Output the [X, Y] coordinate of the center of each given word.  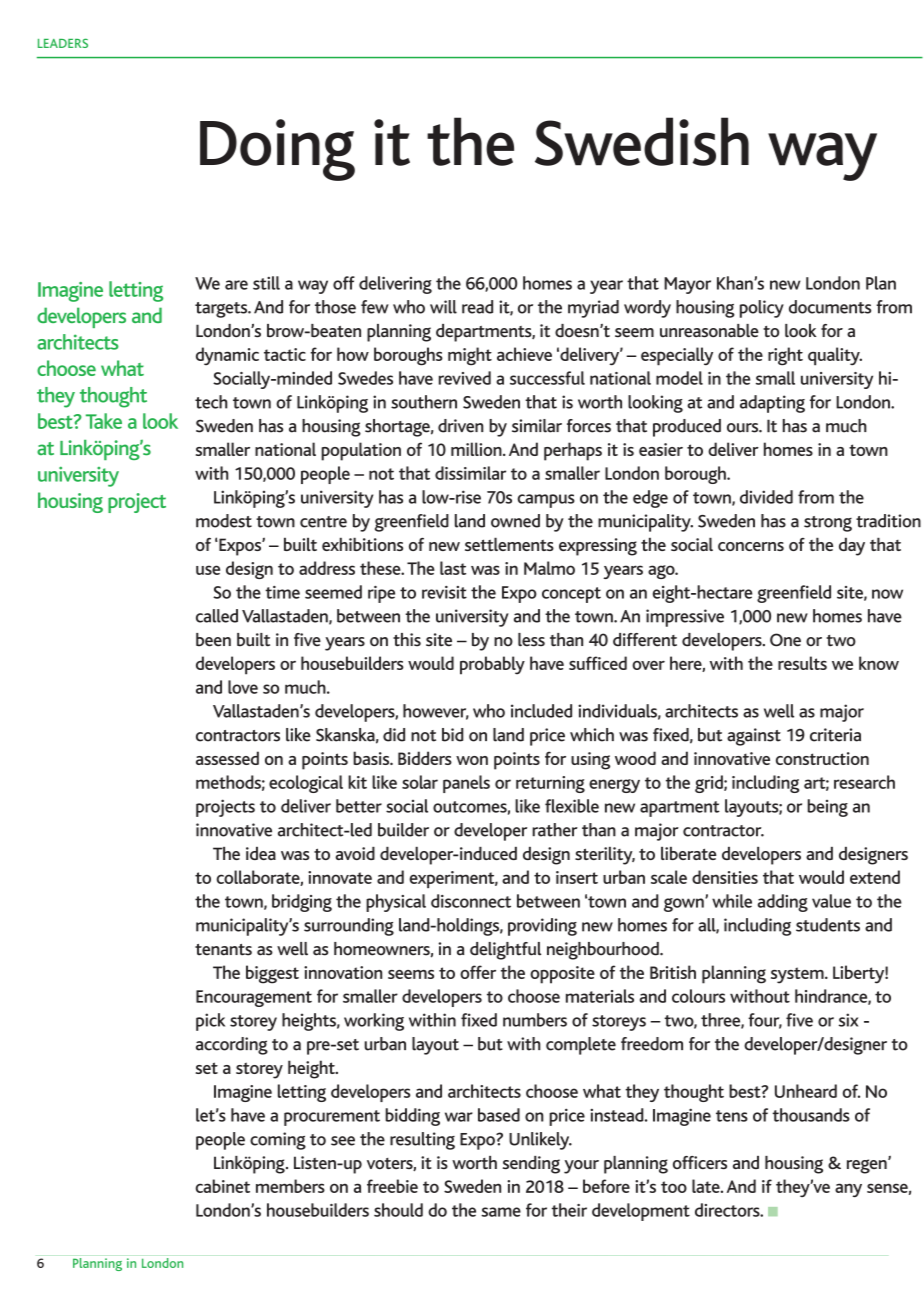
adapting [772, 404]
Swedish [642, 141]
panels [466, 784]
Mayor [687, 285]
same [501, 1212]
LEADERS [63, 43]
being [828, 808]
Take [104, 421]
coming [278, 1141]
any [848, 1190]
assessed [227, 758]
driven [461, 426]
